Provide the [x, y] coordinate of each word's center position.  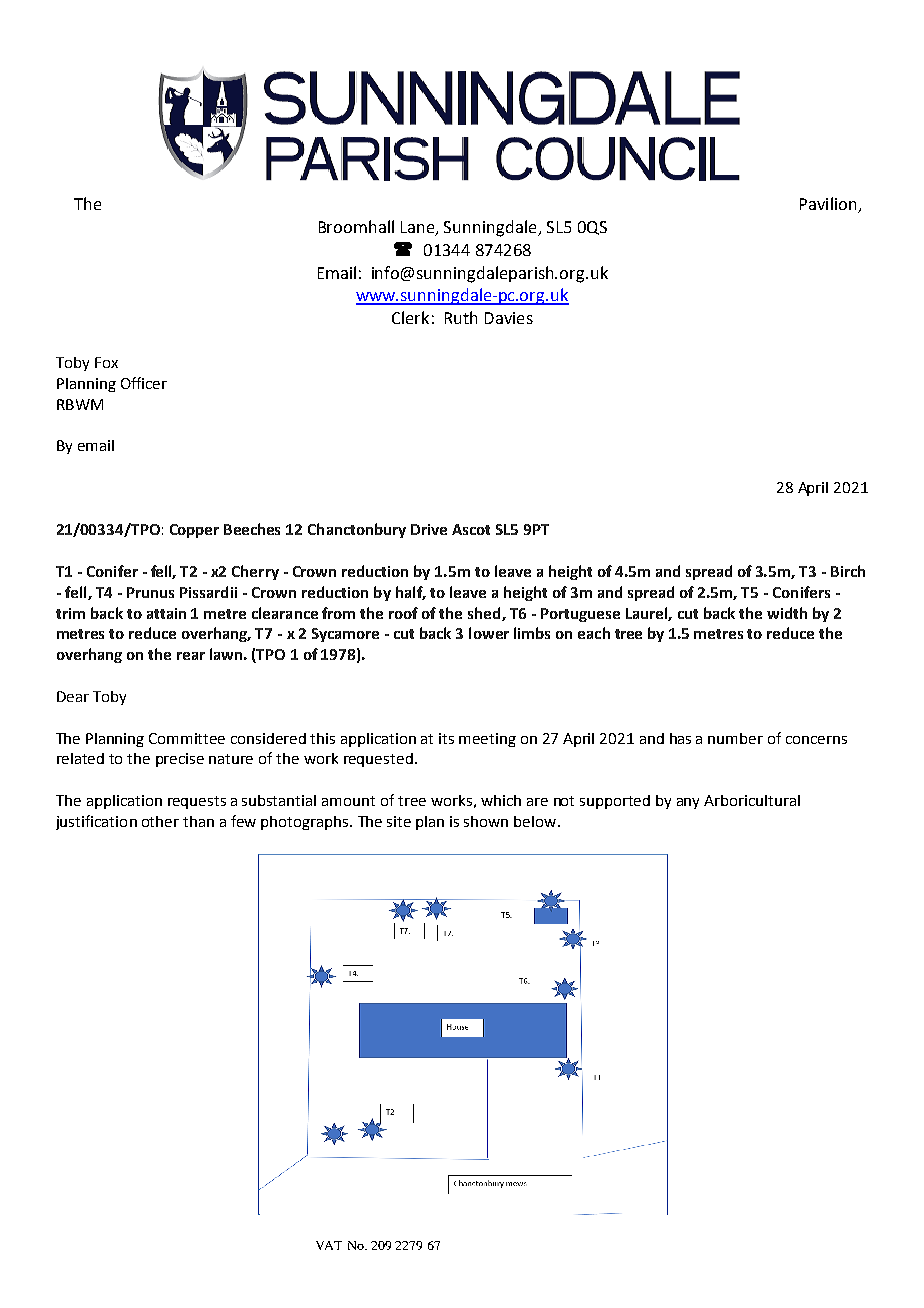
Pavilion [829, 205]
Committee [187, 738]
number [735, 738]
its [446, 738]
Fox [106, 362]
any [688, 803]
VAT [329, 1245]
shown [486, 821]
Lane [419, 228]
